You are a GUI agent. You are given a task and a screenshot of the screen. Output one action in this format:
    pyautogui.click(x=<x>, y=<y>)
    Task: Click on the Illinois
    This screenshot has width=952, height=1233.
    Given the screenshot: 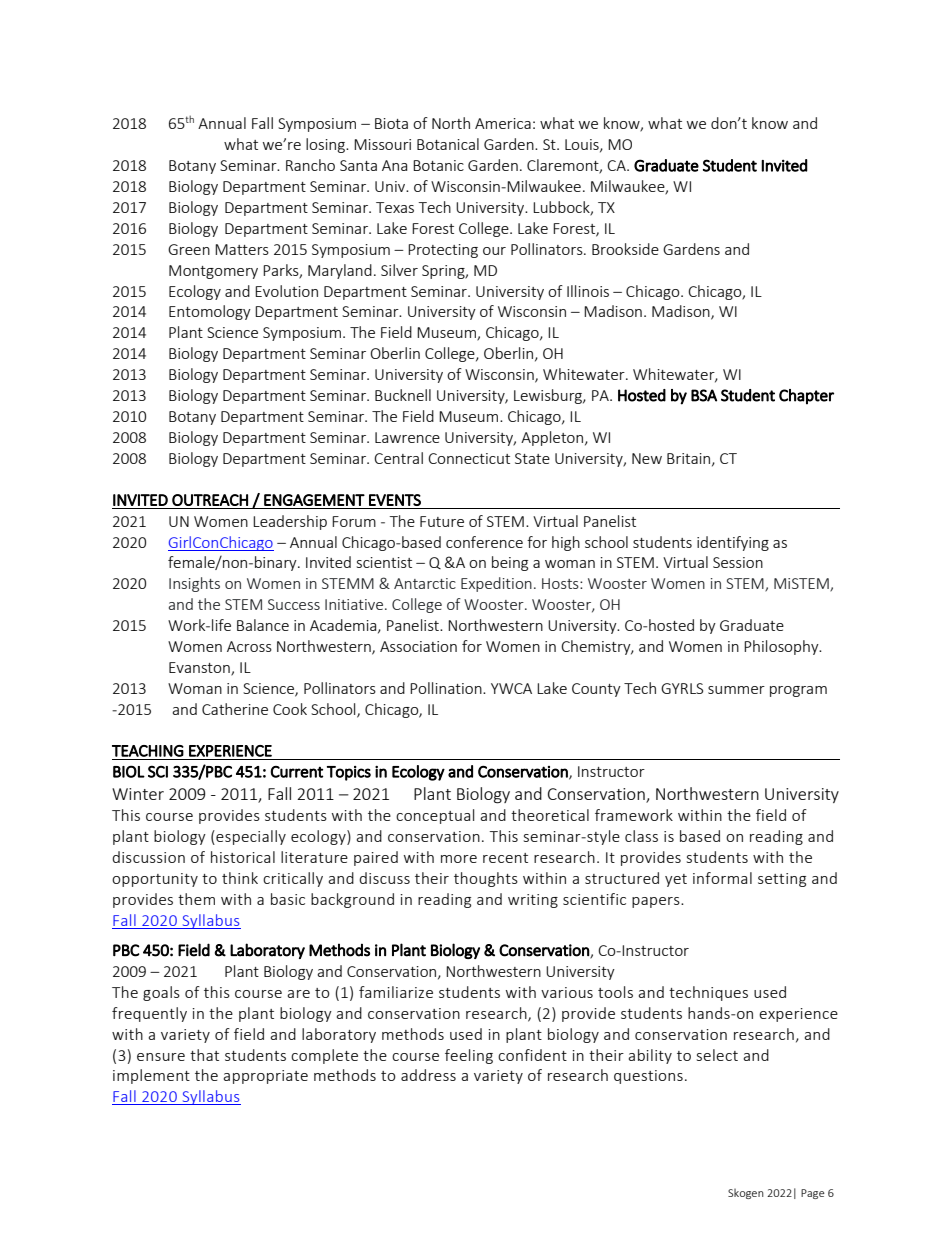 What is the action you would take?
    pyautogui.click(x=588, y=291)
